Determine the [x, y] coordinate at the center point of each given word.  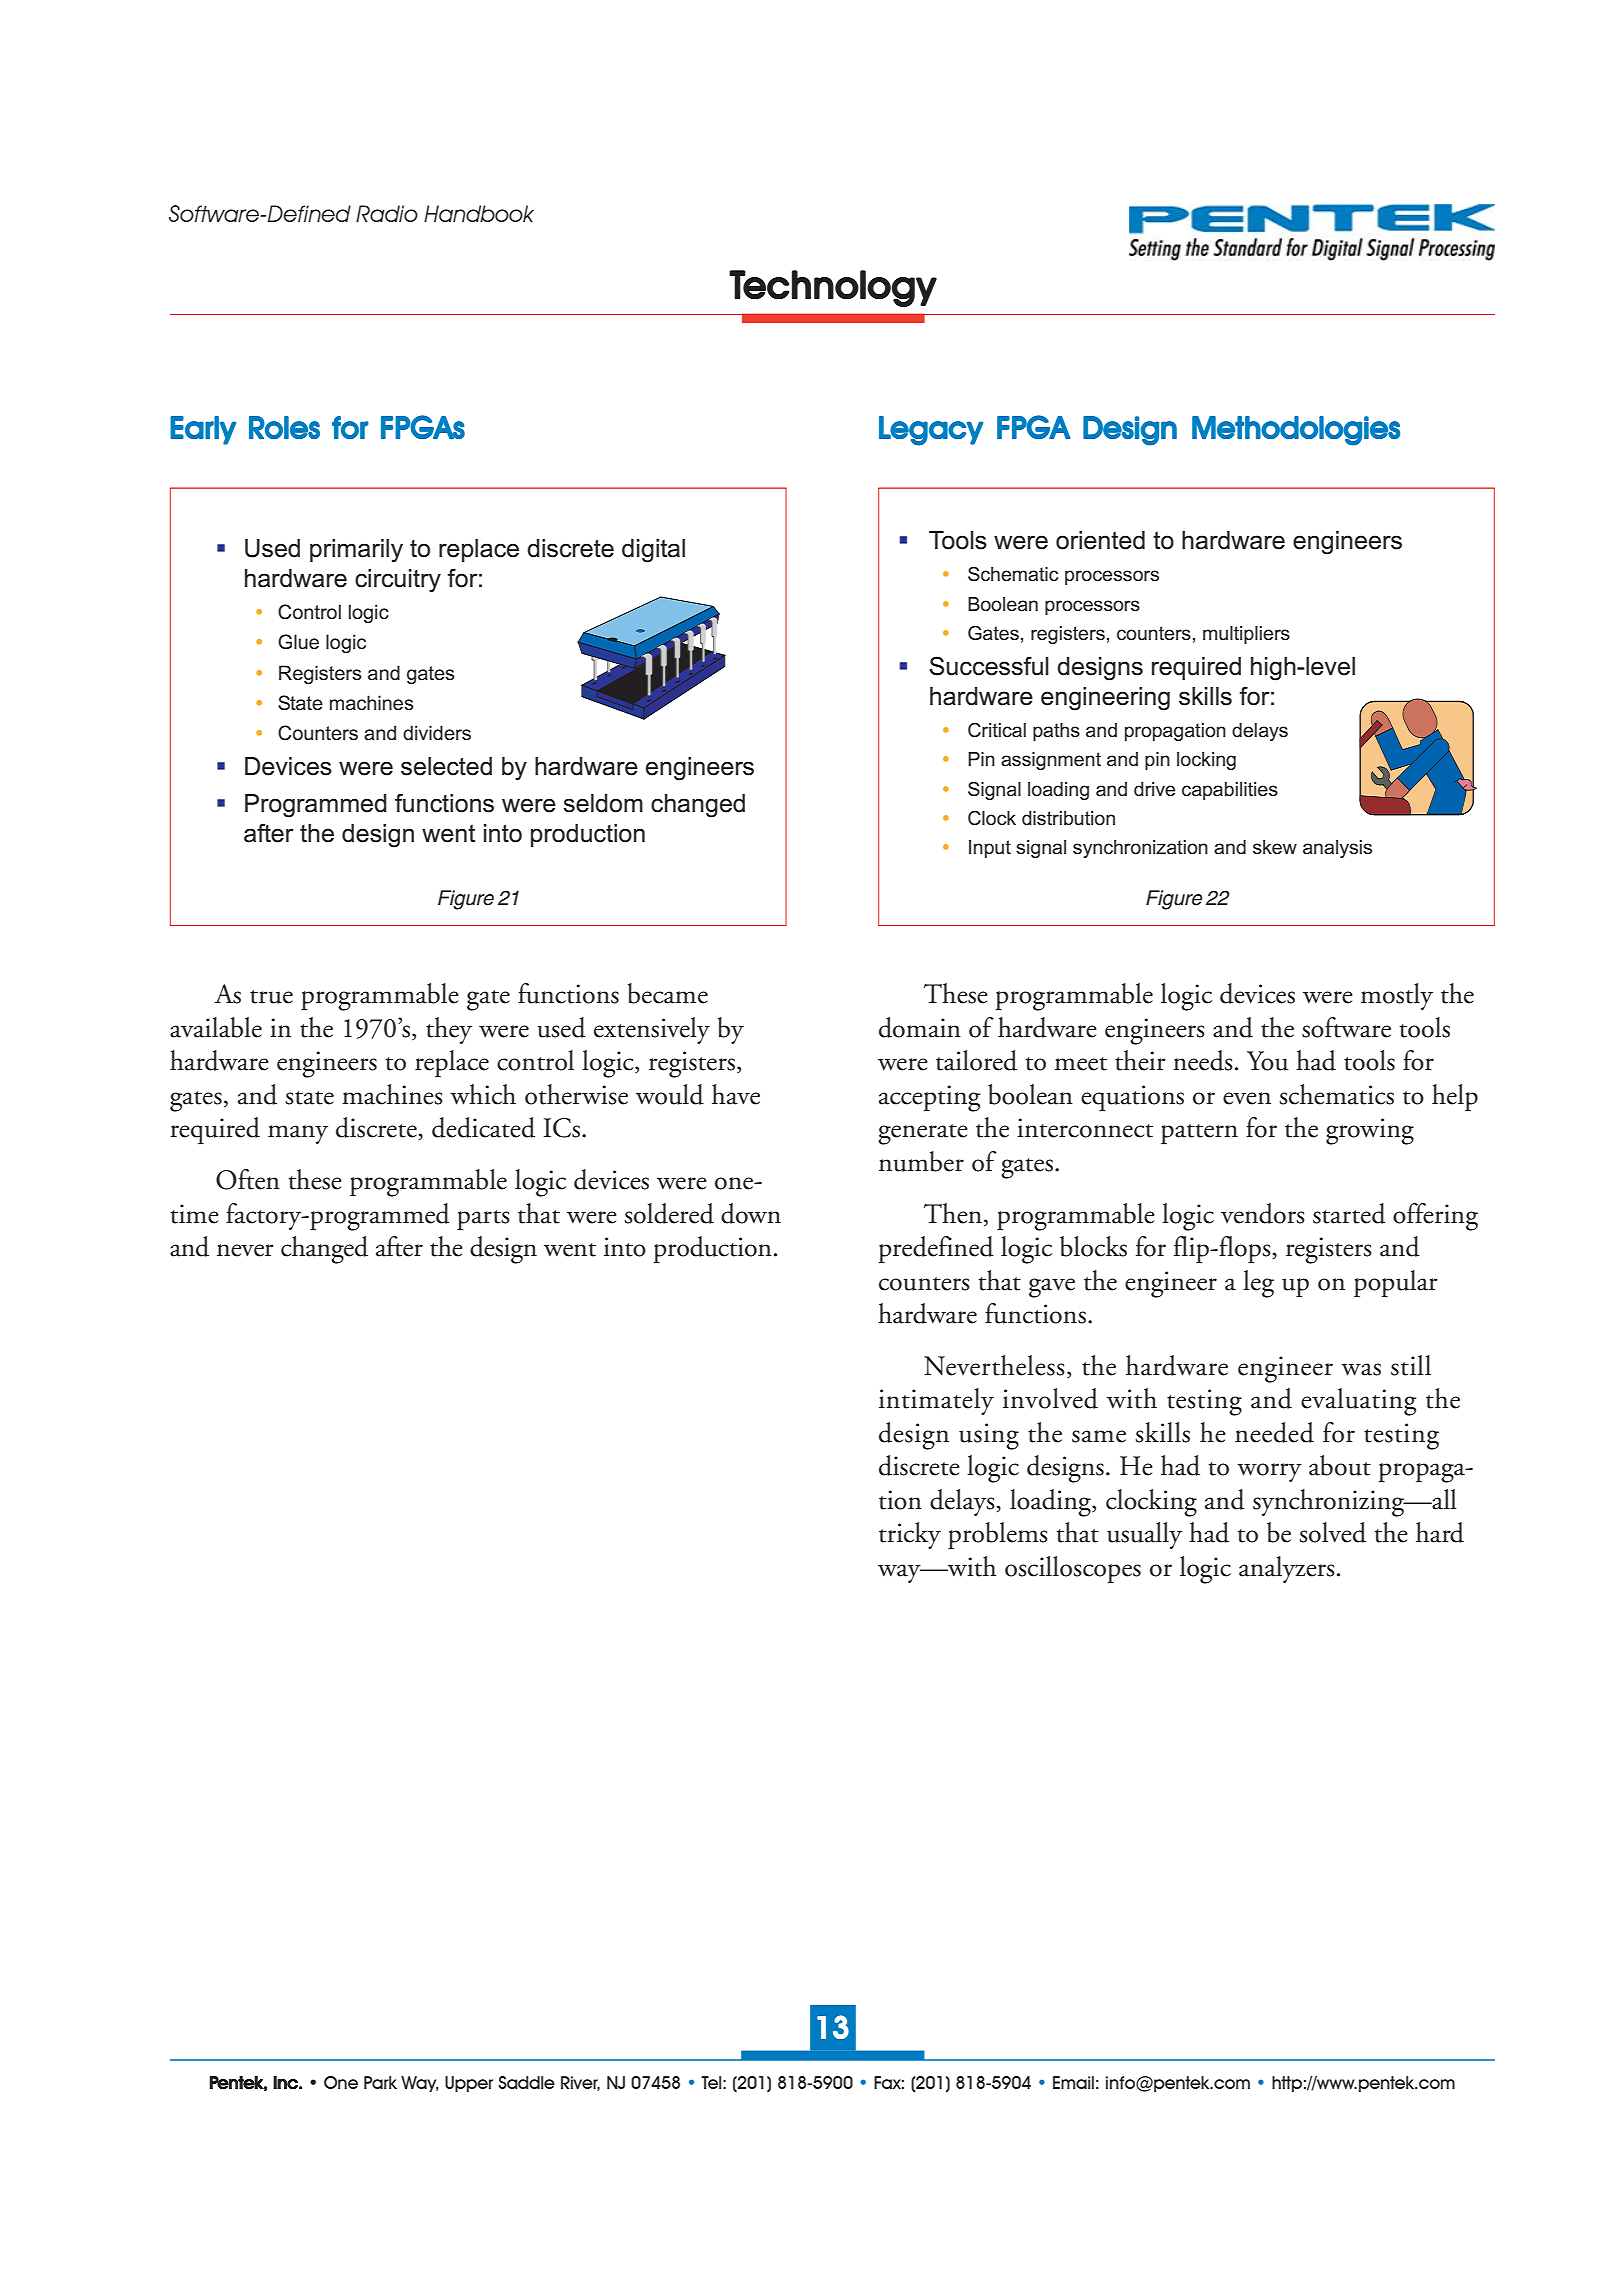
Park [380, 2082]
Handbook [479, 213]
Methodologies [1296, 431]
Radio [387, 213]
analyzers [1287, 1569]
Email [1073, 2082]
